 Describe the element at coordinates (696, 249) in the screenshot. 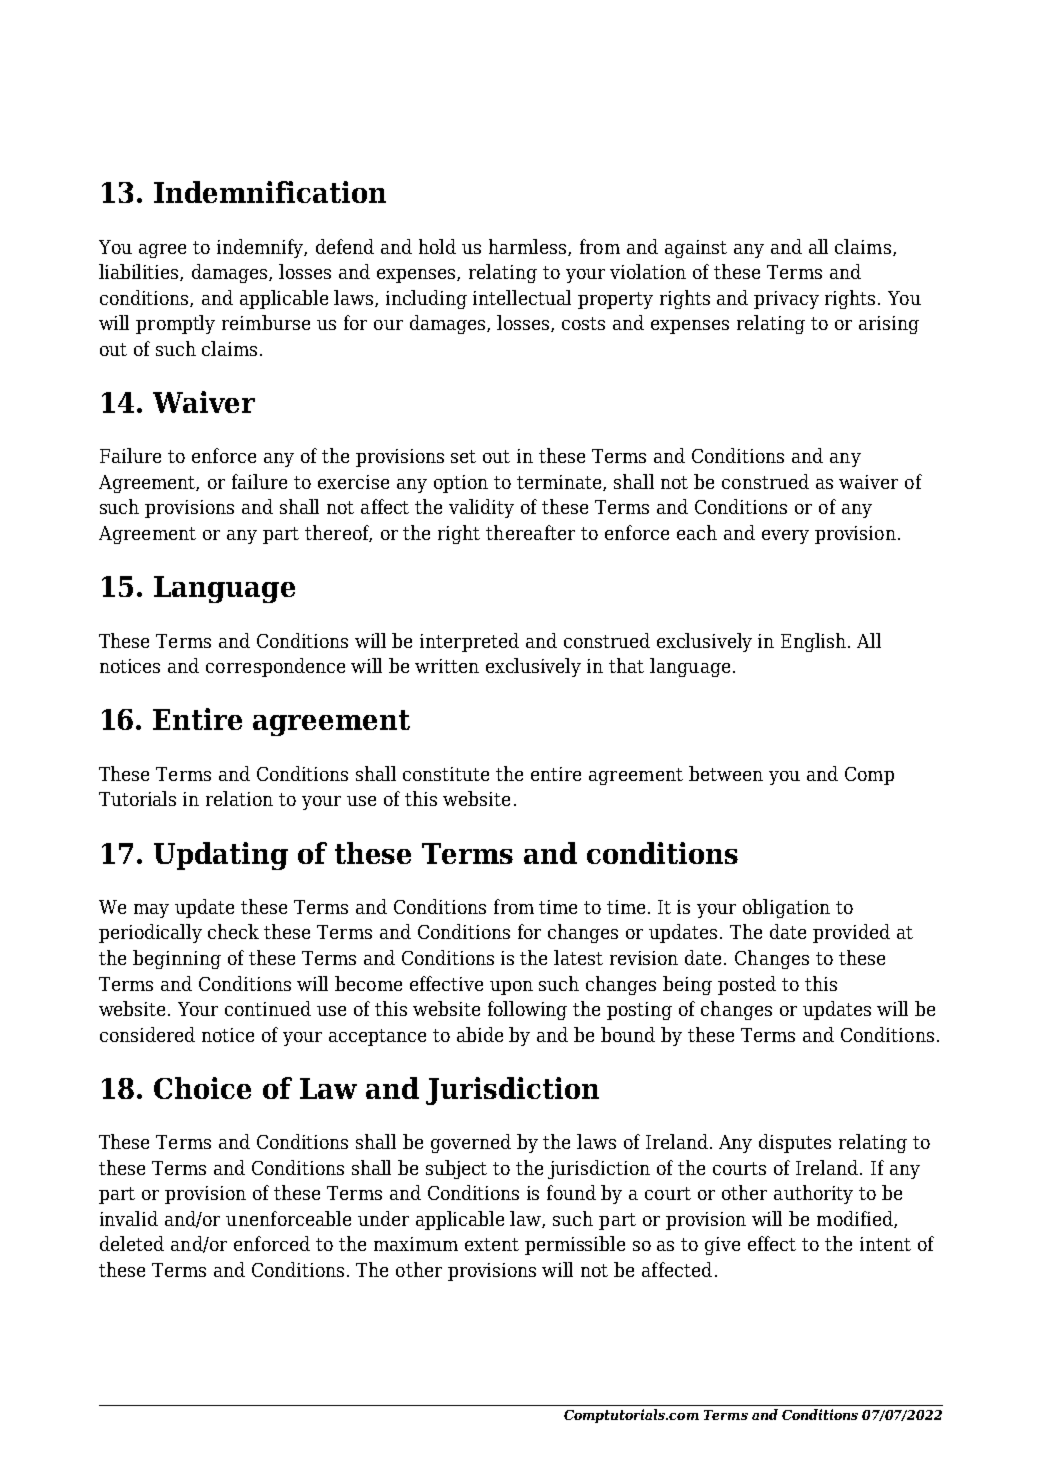

I see `against` at that location.
